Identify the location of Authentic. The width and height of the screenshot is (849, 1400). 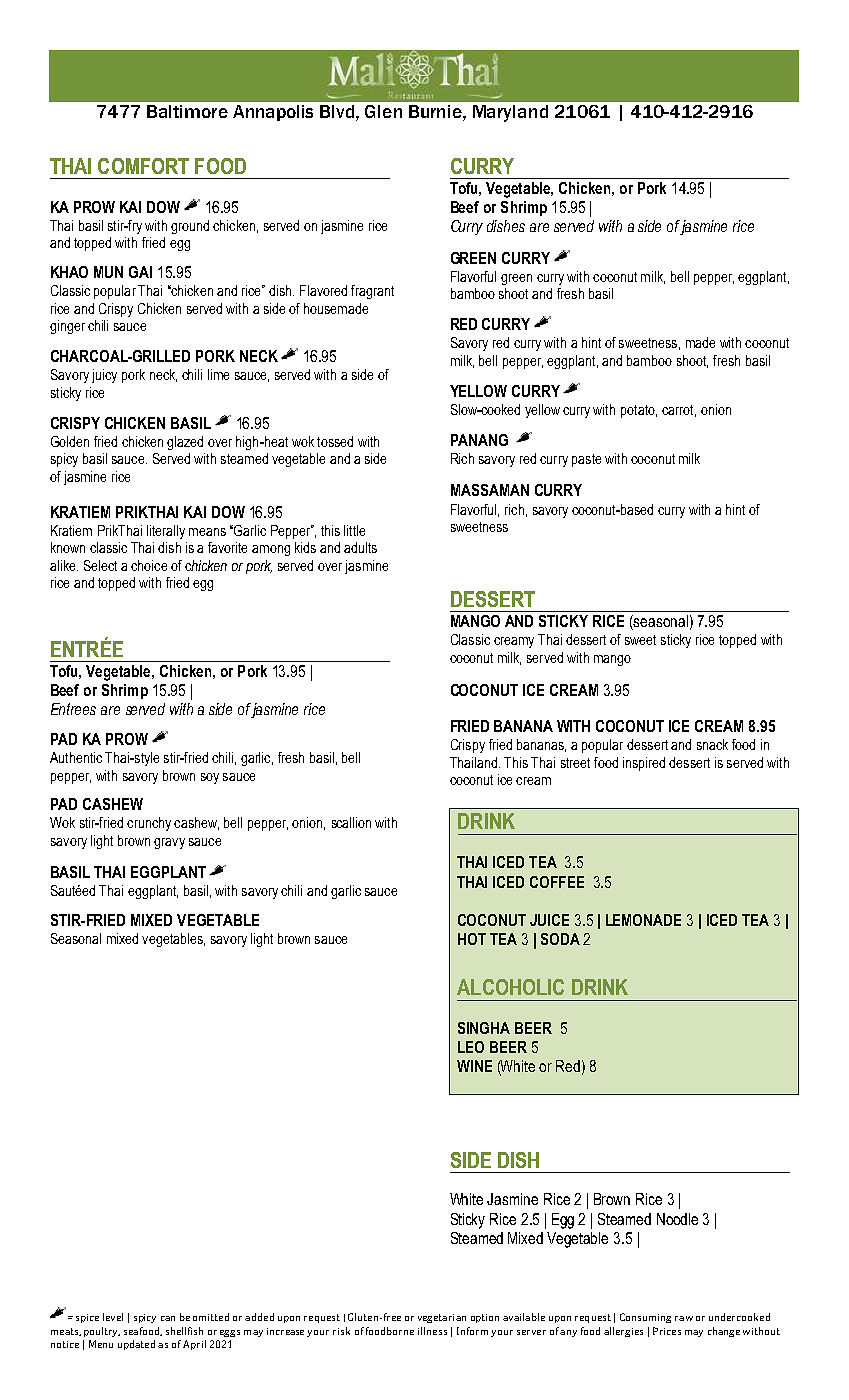
(76, 757).
